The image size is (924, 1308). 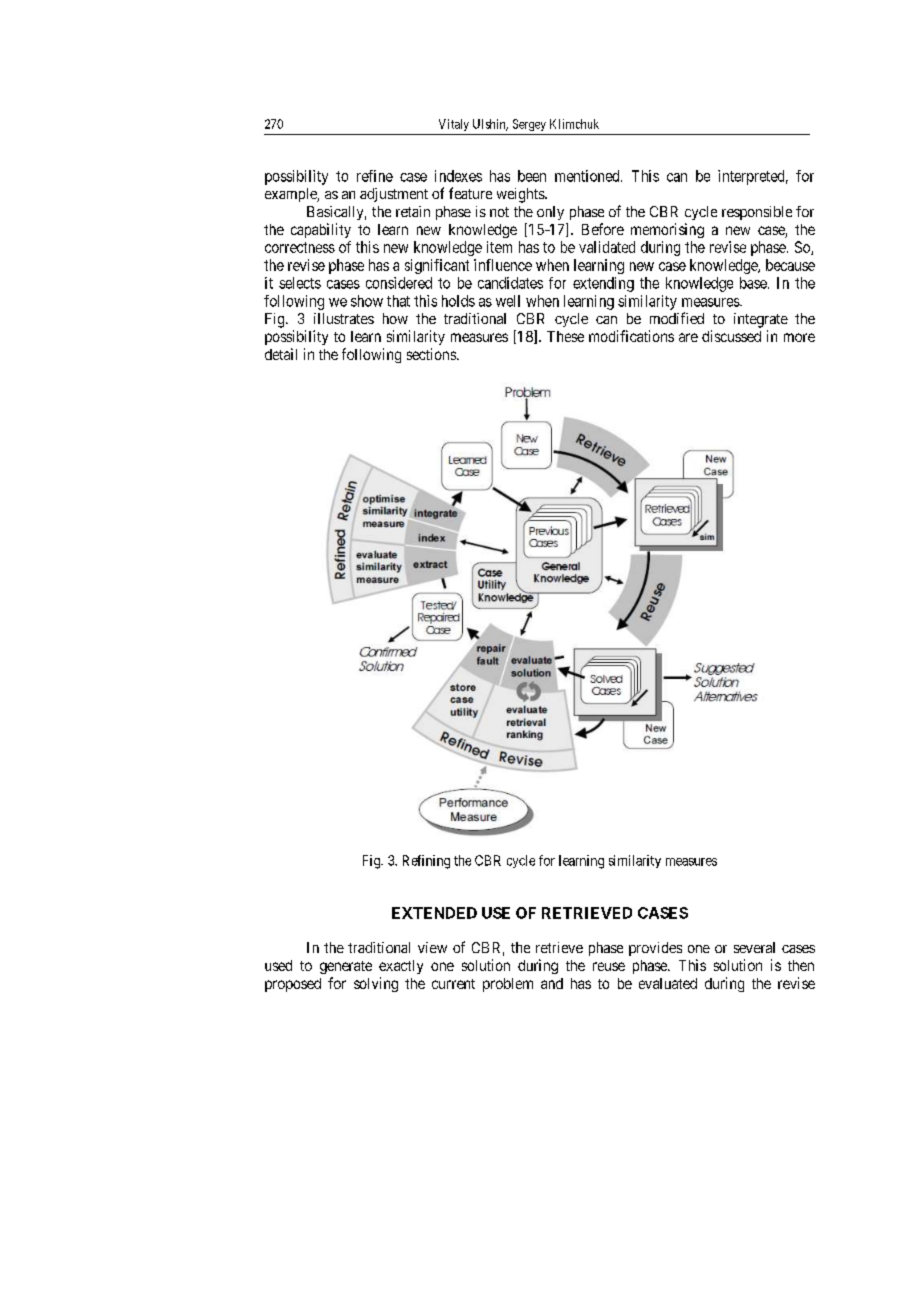 What do you see at coordinates (565, 336) in the page?
I see `These` at bounding box center [565, 336].
